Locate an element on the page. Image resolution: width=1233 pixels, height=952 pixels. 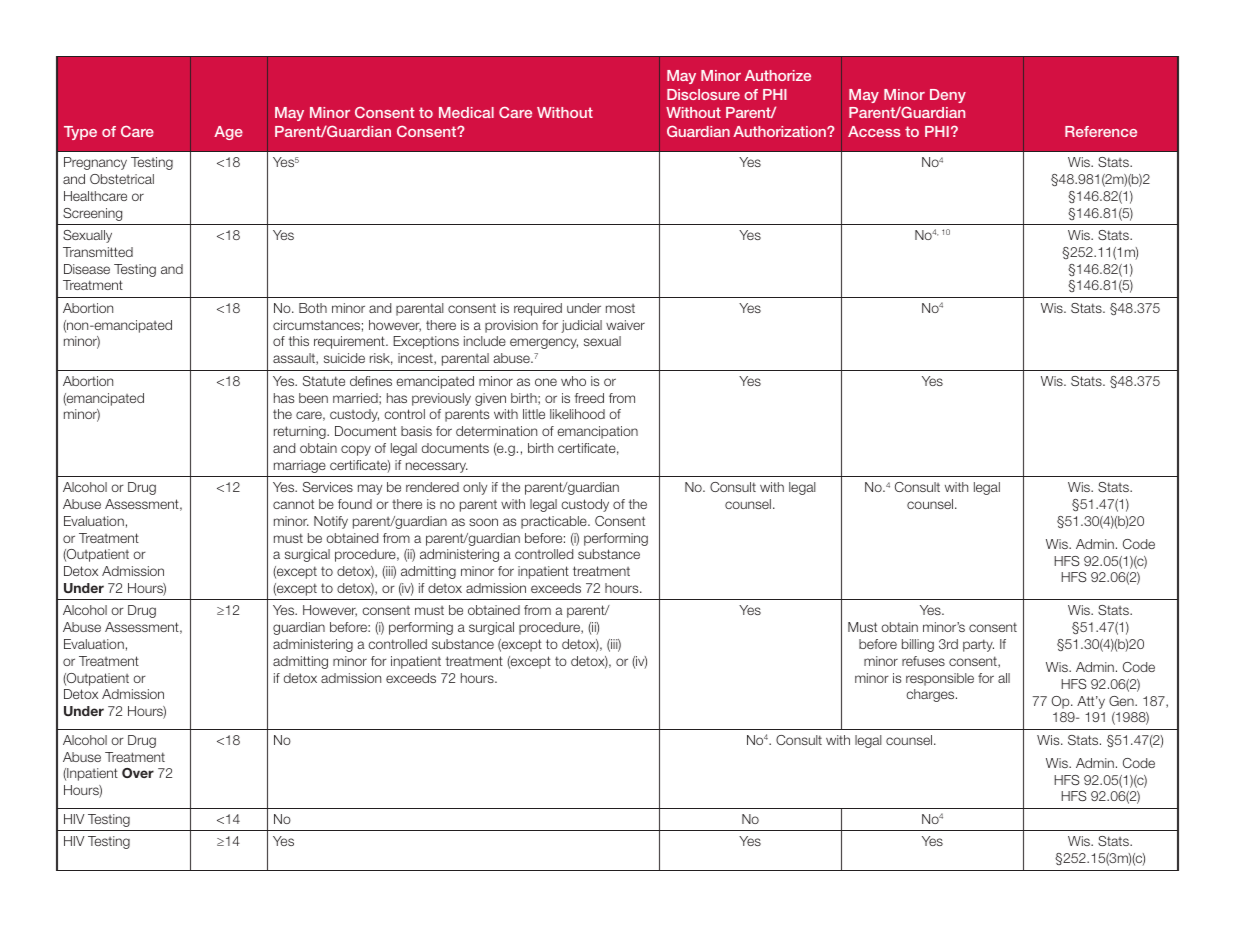
freed is located at coordinates (589, 398).
